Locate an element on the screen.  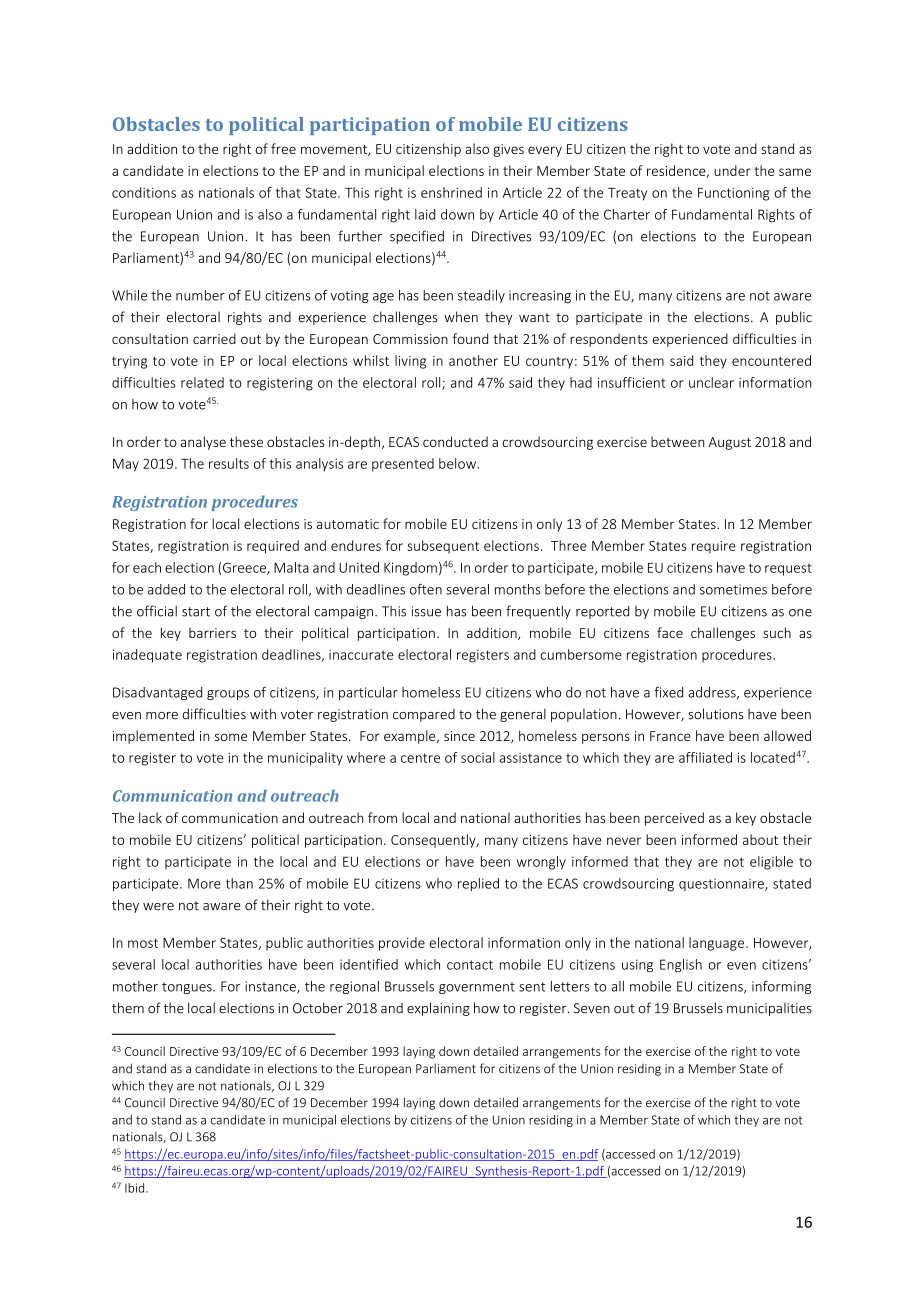
replied is located at coordinates (478, 884).
